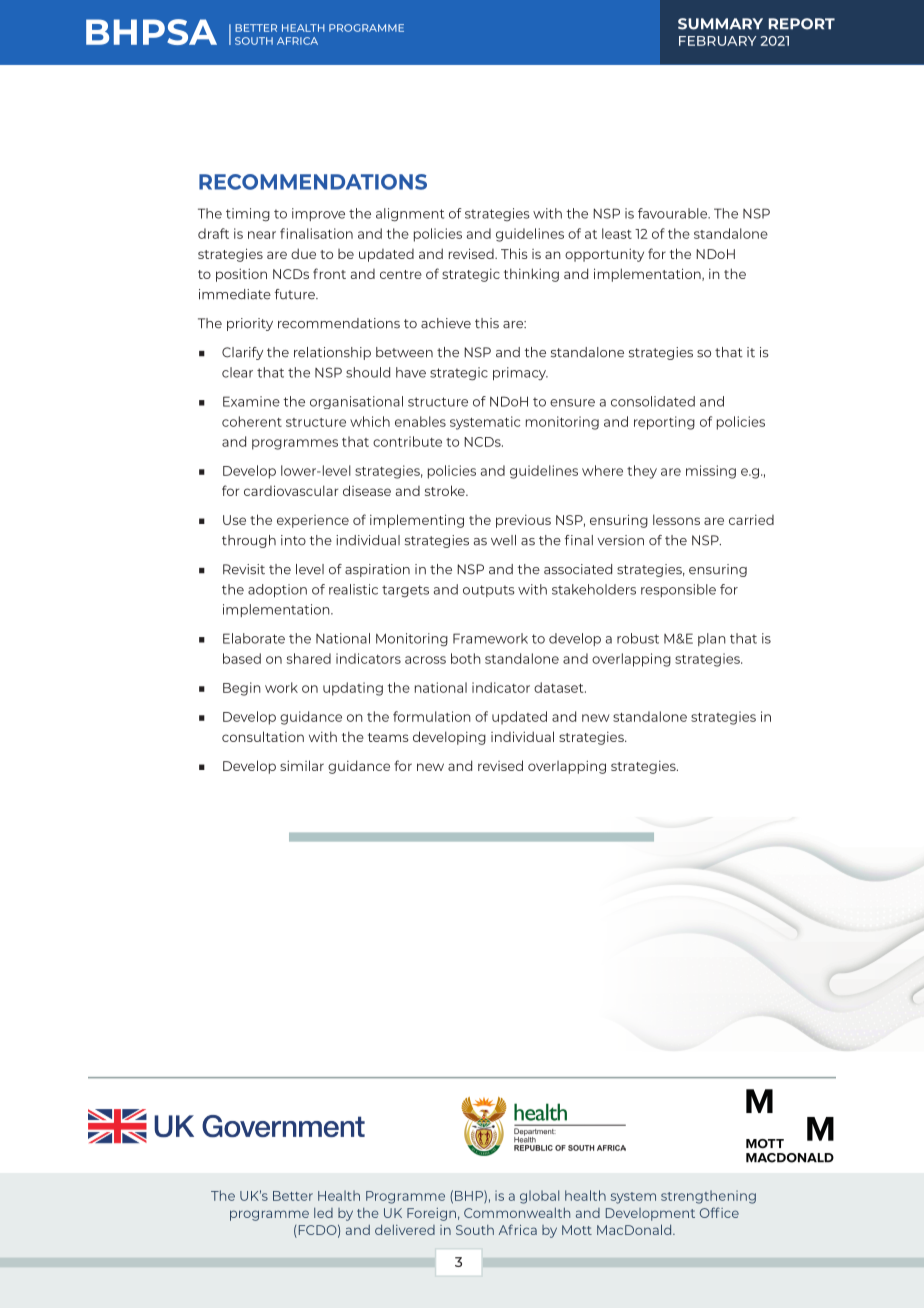 The image size is (924, 1308). Describe the element at coordinates (712, 639) in the document. I see `plan` at that location.
